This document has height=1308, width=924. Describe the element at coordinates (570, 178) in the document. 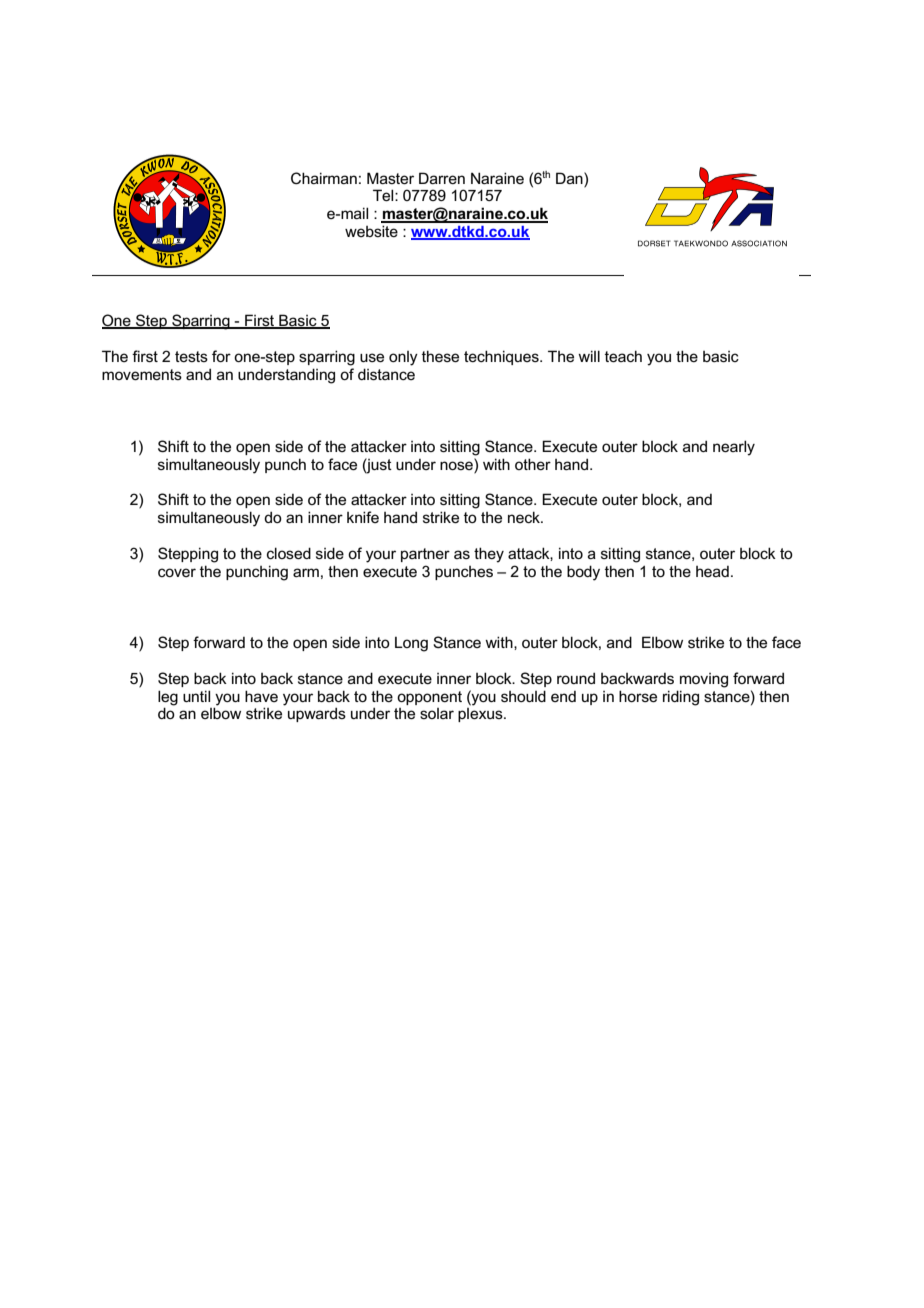

I see `Dan` at that location.
